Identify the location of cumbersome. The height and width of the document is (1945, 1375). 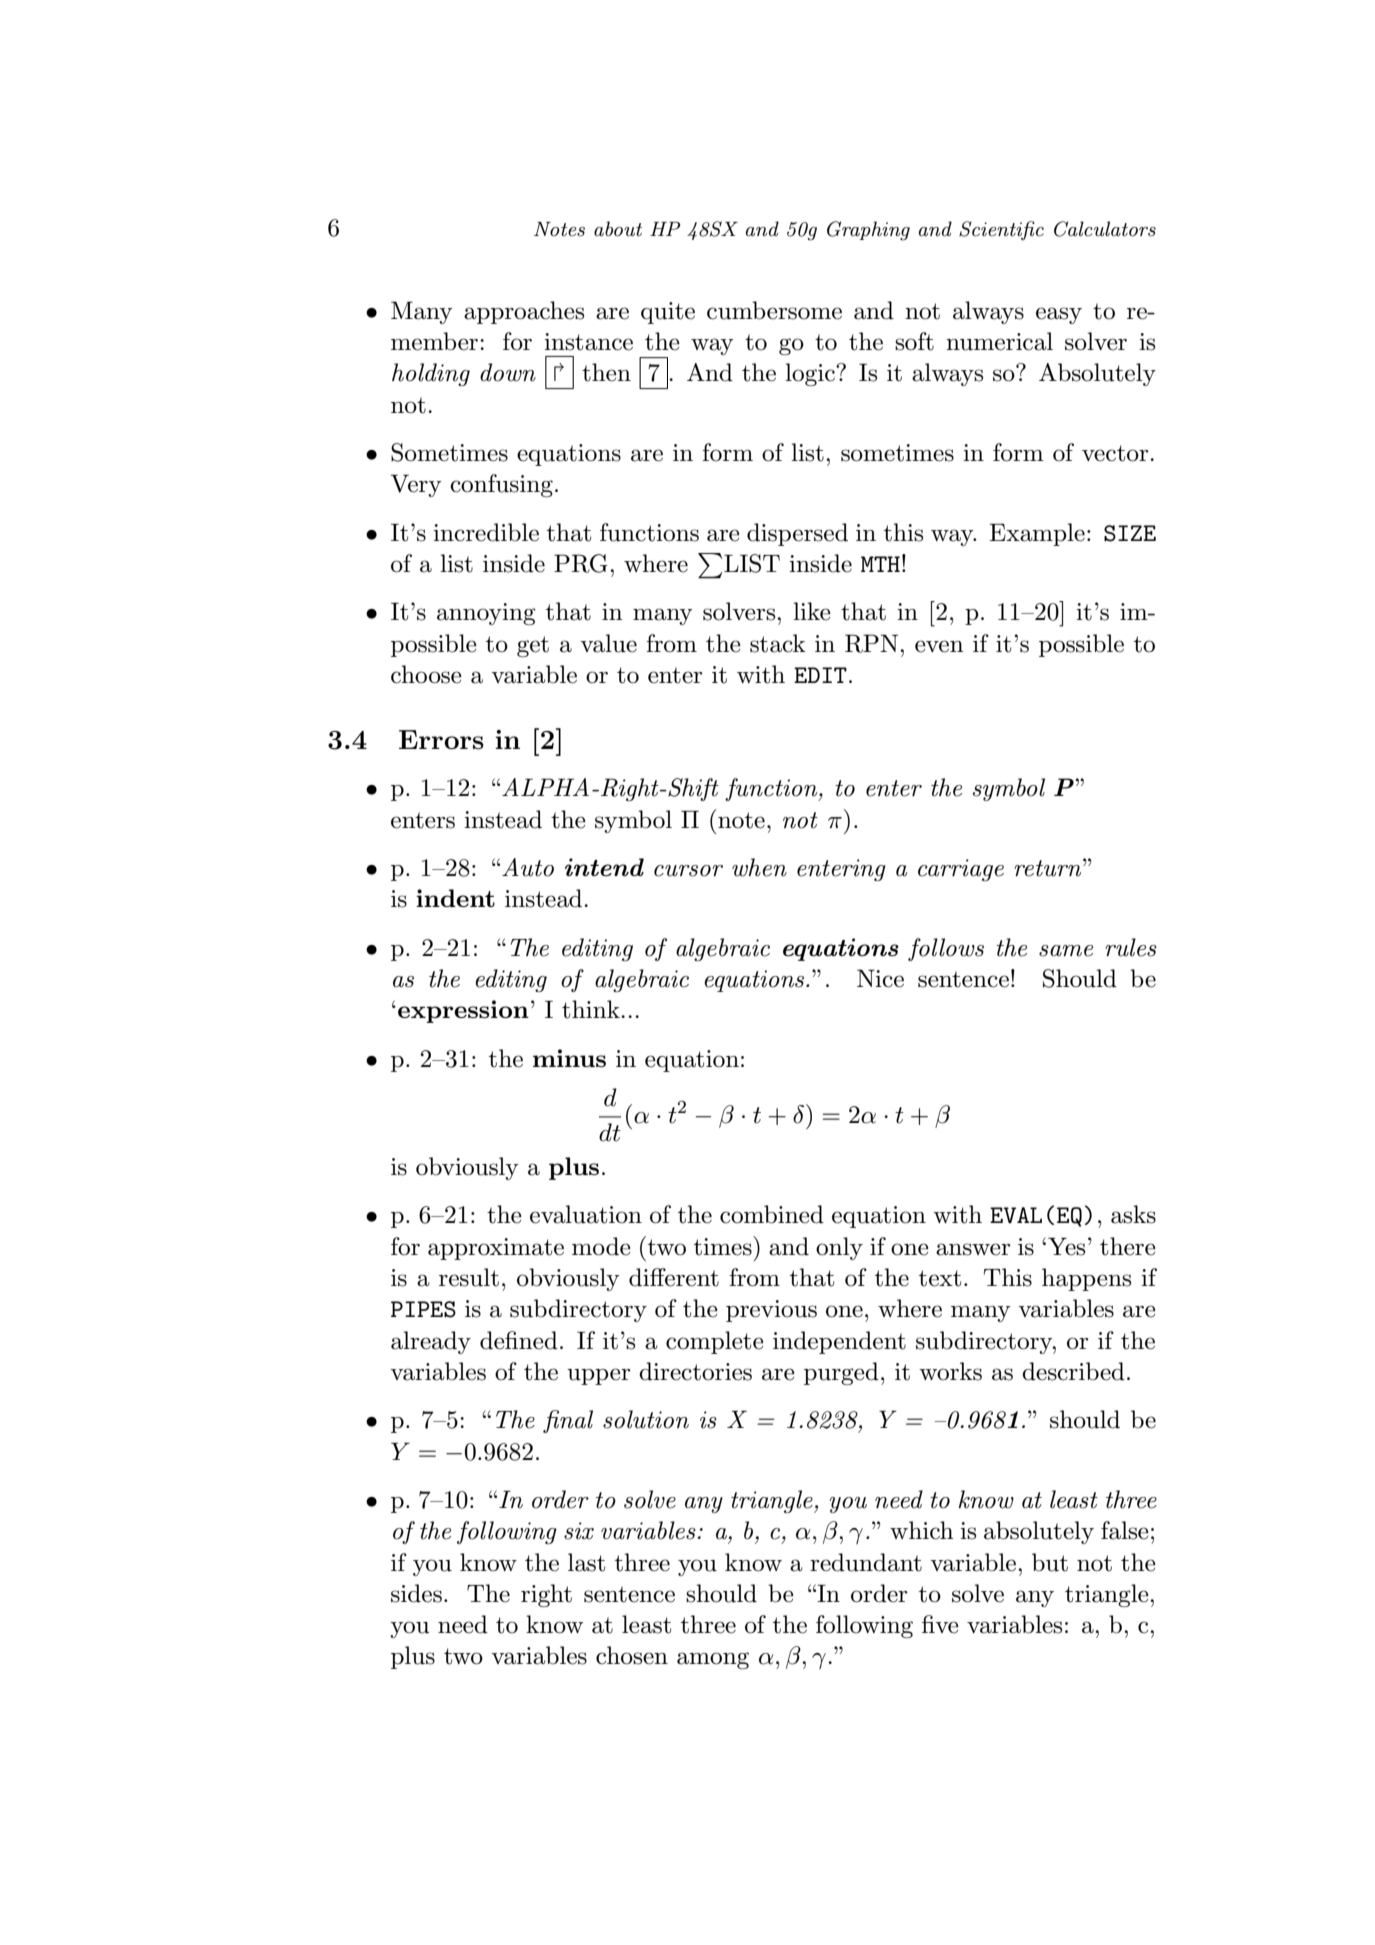
(774, 310).
